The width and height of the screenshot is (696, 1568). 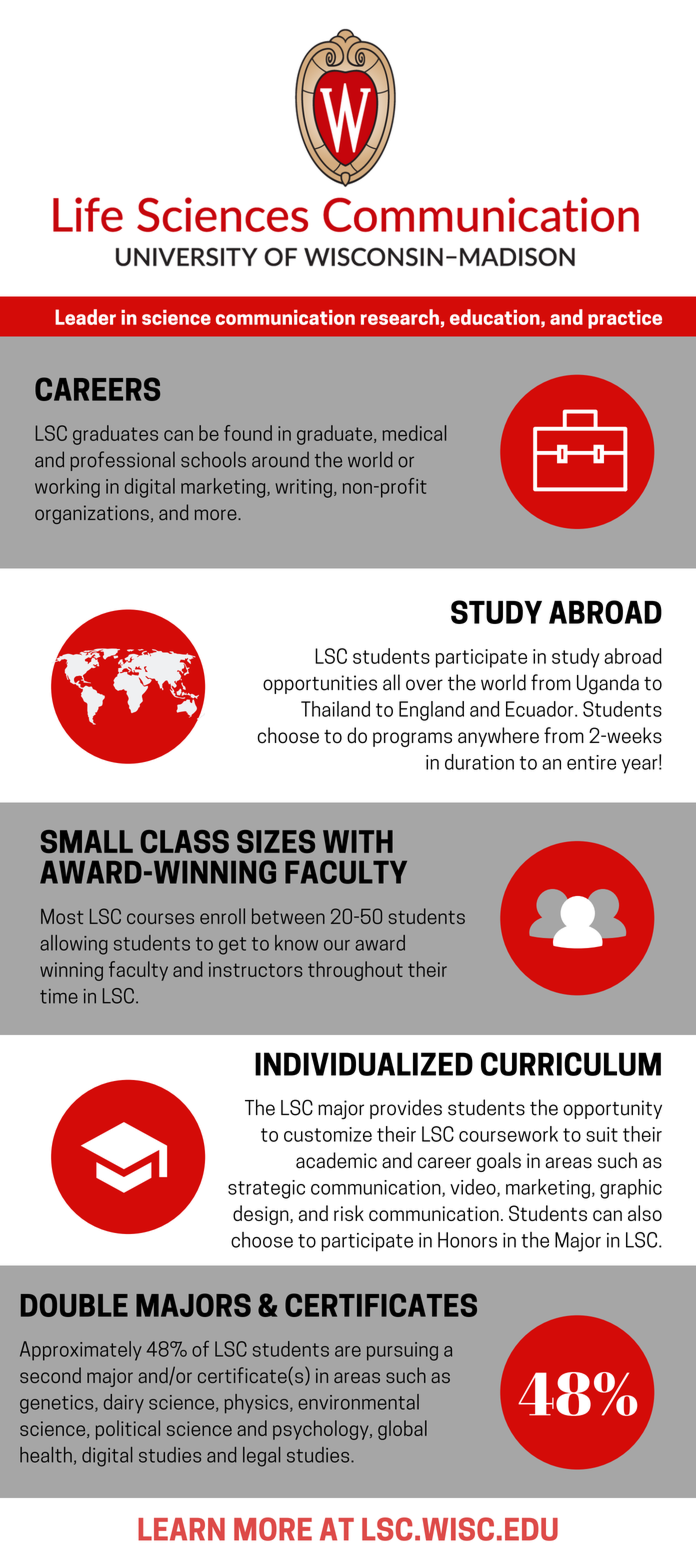 What do you see at coordinates (335, 709) in the screenshot?
I see `Thailand` at bounding box center [335, 709].
